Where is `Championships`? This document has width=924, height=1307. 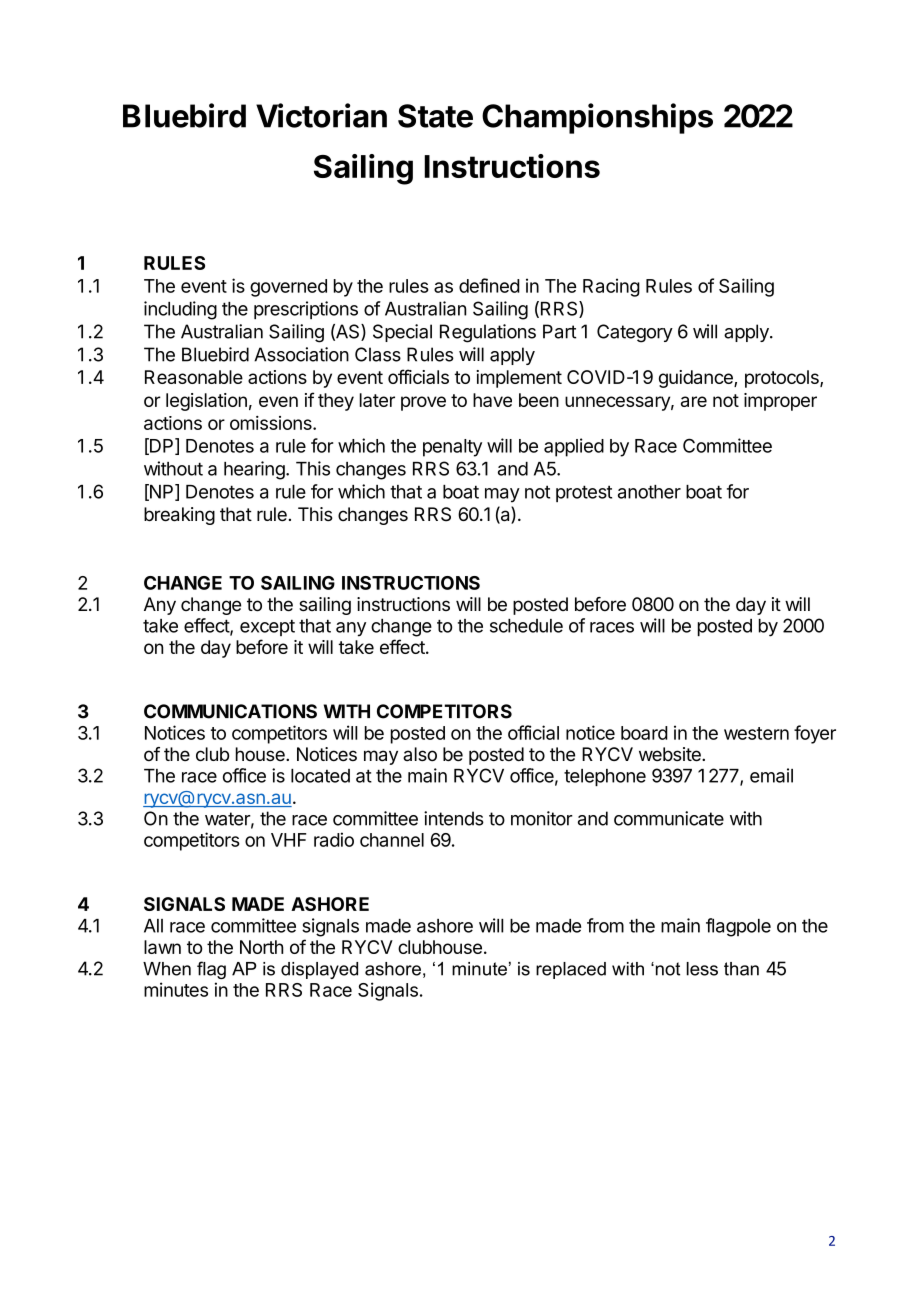 Championships is located at coordinates (597, 118).
